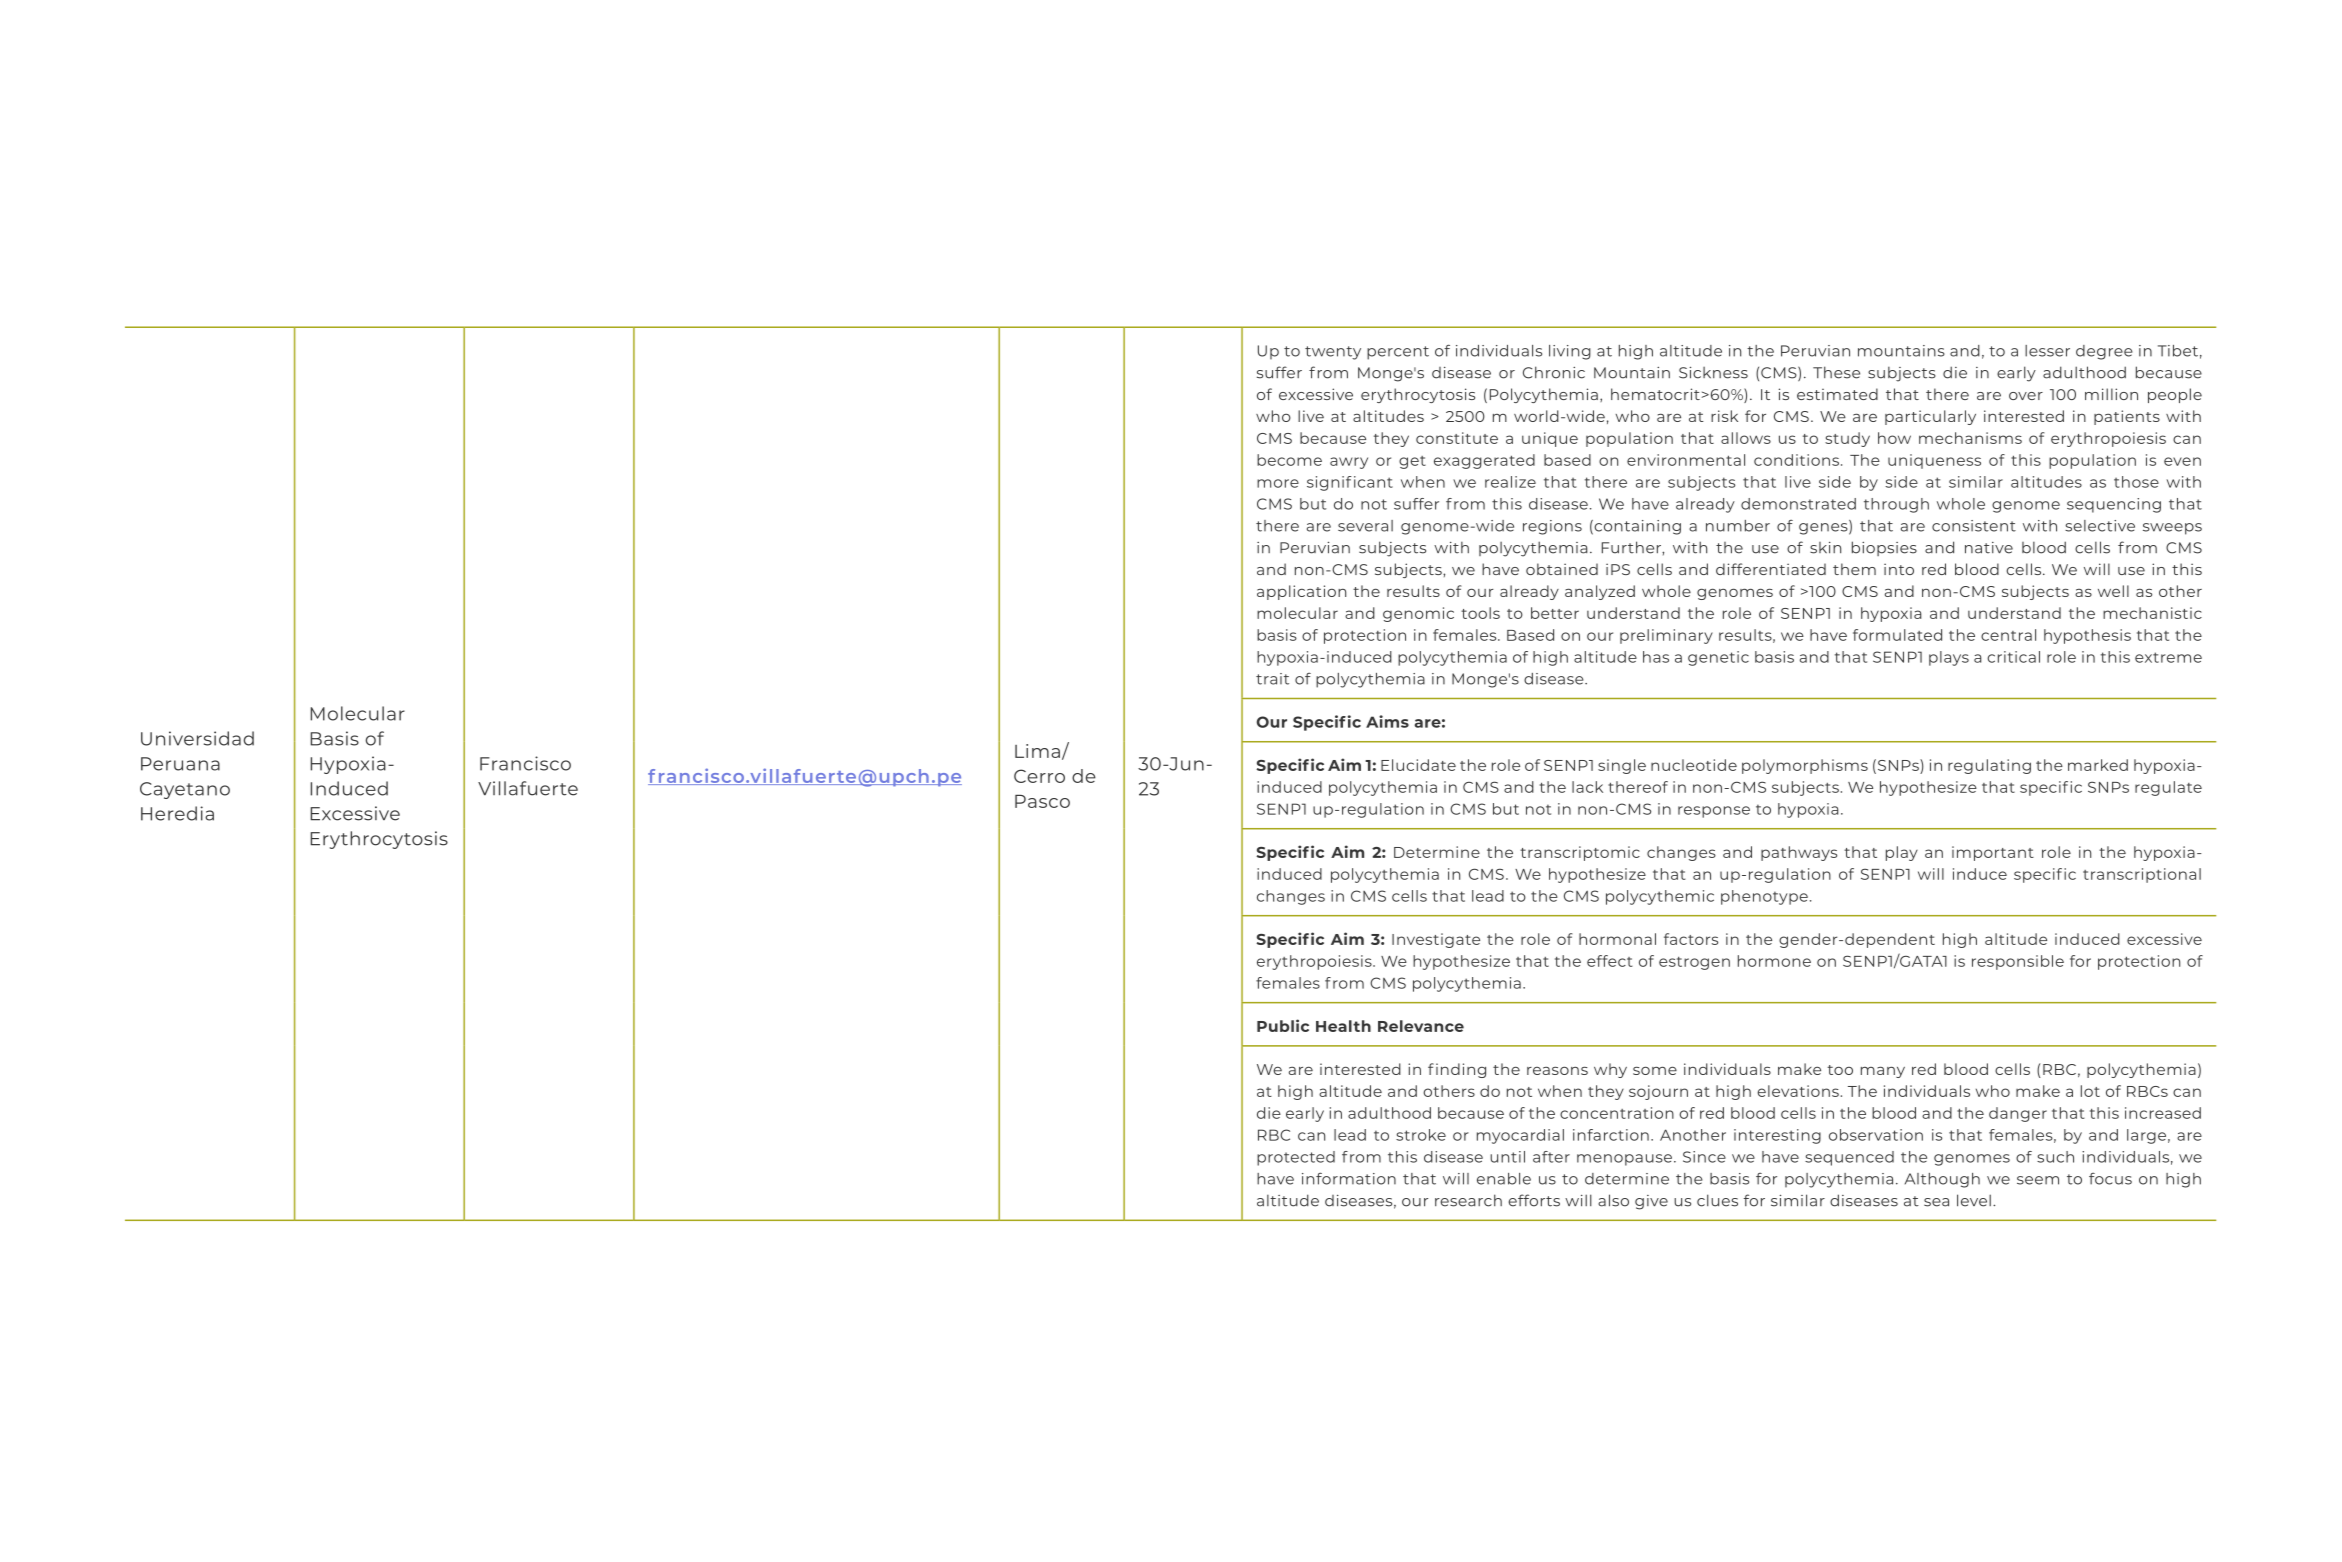 The height and width of the screenshot is (1562, 2342). Describe the element at coordinates (1042, 801) in the screenshot. I see `Pasco` at that location.
